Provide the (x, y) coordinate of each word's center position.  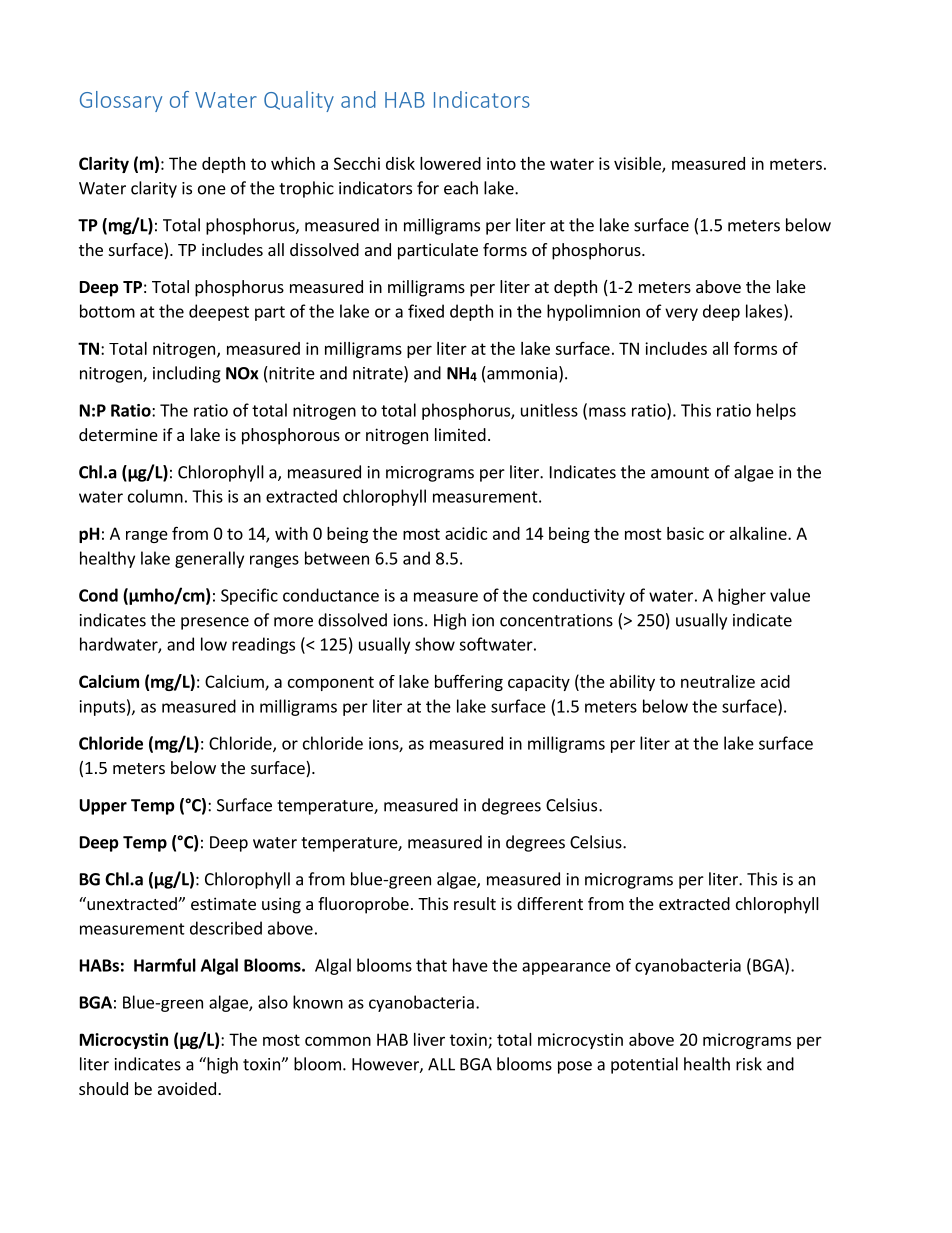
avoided (187, 1088)
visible (638, 164)
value (790, 595)
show (435, 644)
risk (749, 1064)
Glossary (121, 101)
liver (429, 1039)
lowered (450, 163)
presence (215, 623)
